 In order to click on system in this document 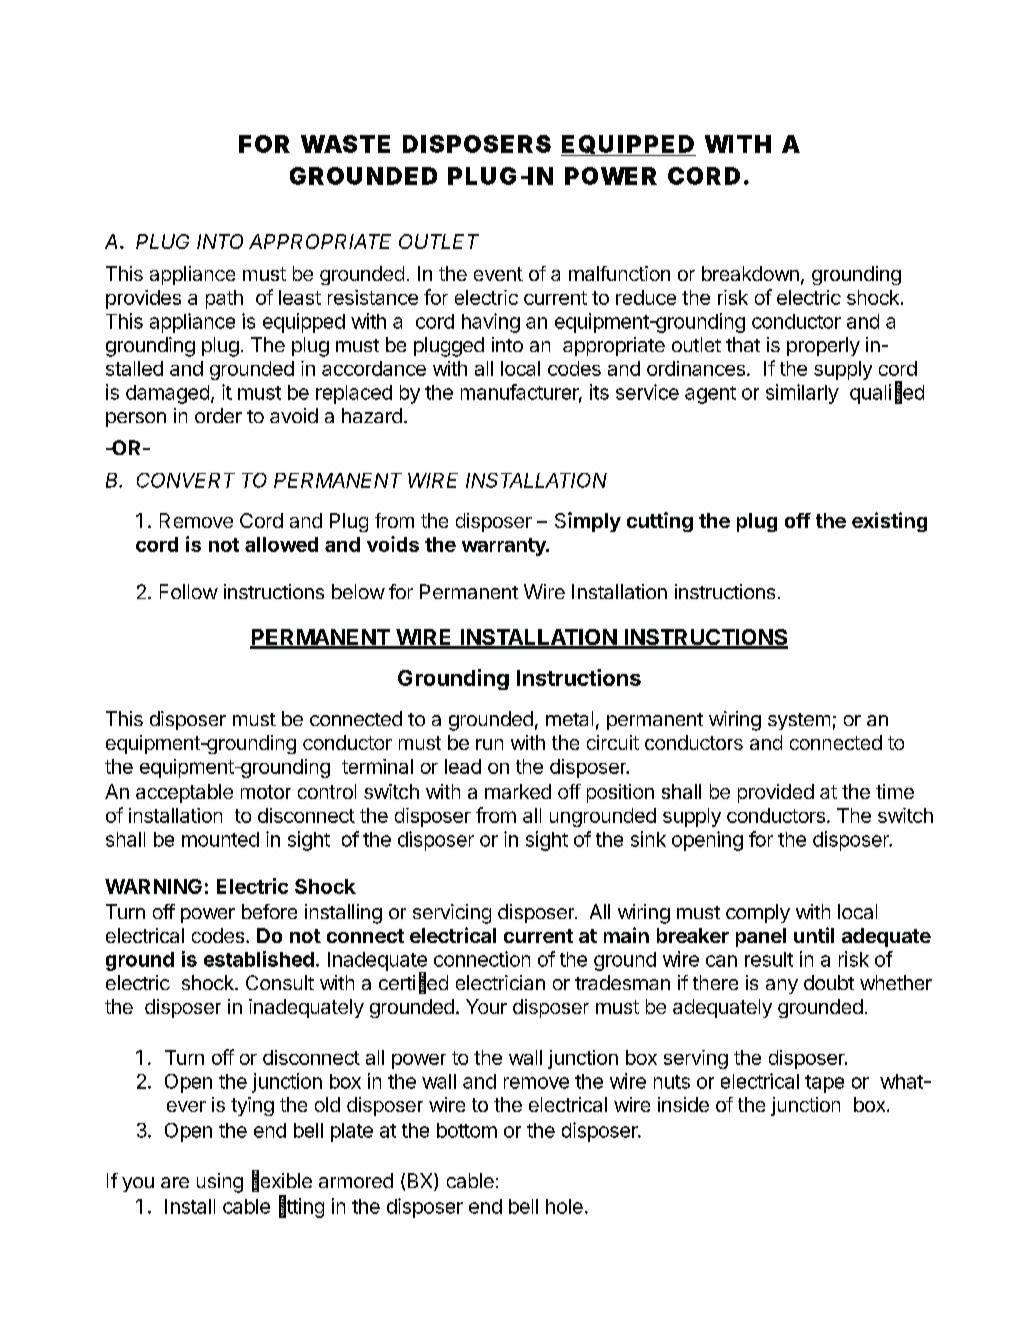, I will do `click(799, 721)`.
